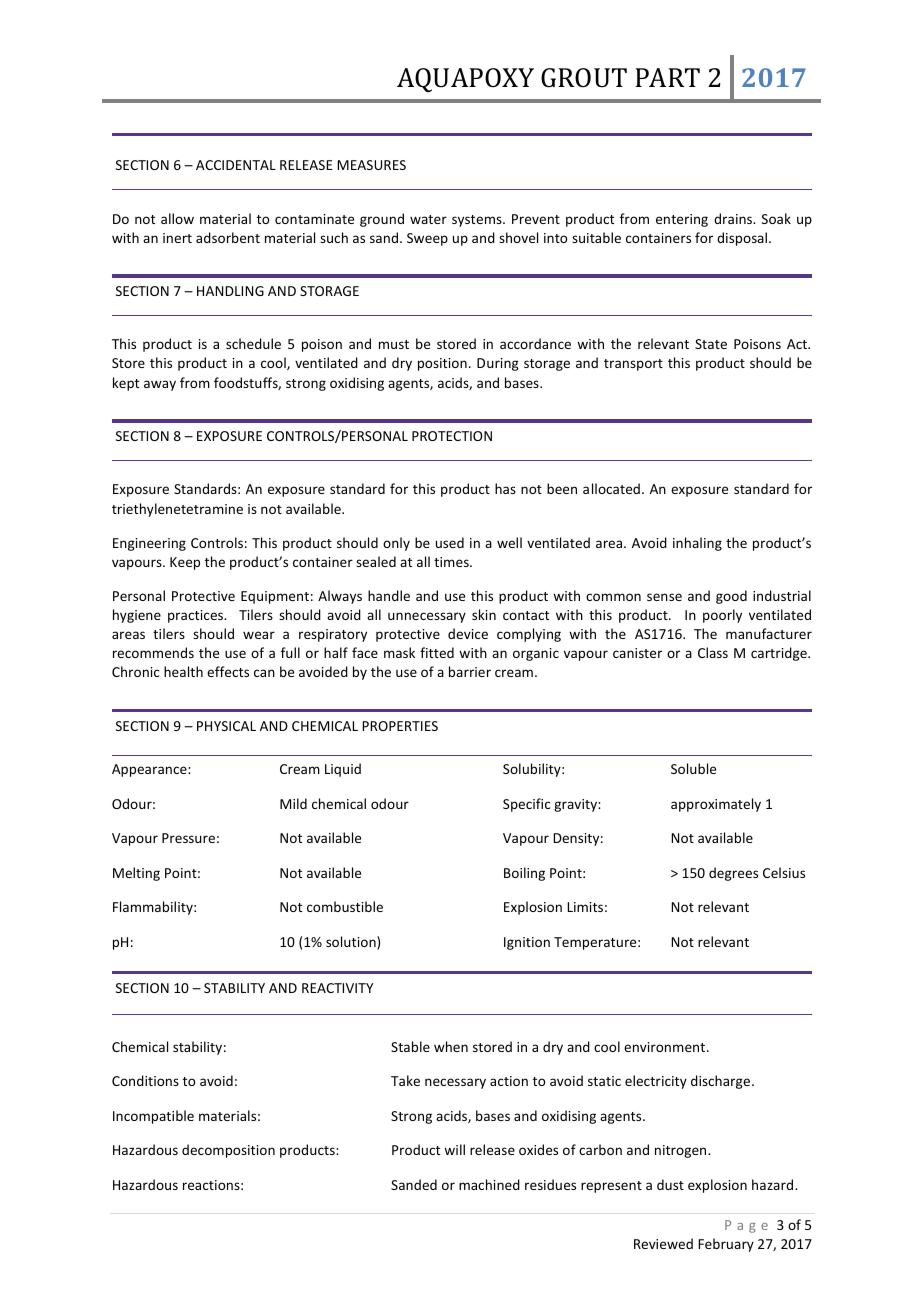 The image size is (924, 1308). I want to click on ACCIDENTAL, so click(236, 165).
